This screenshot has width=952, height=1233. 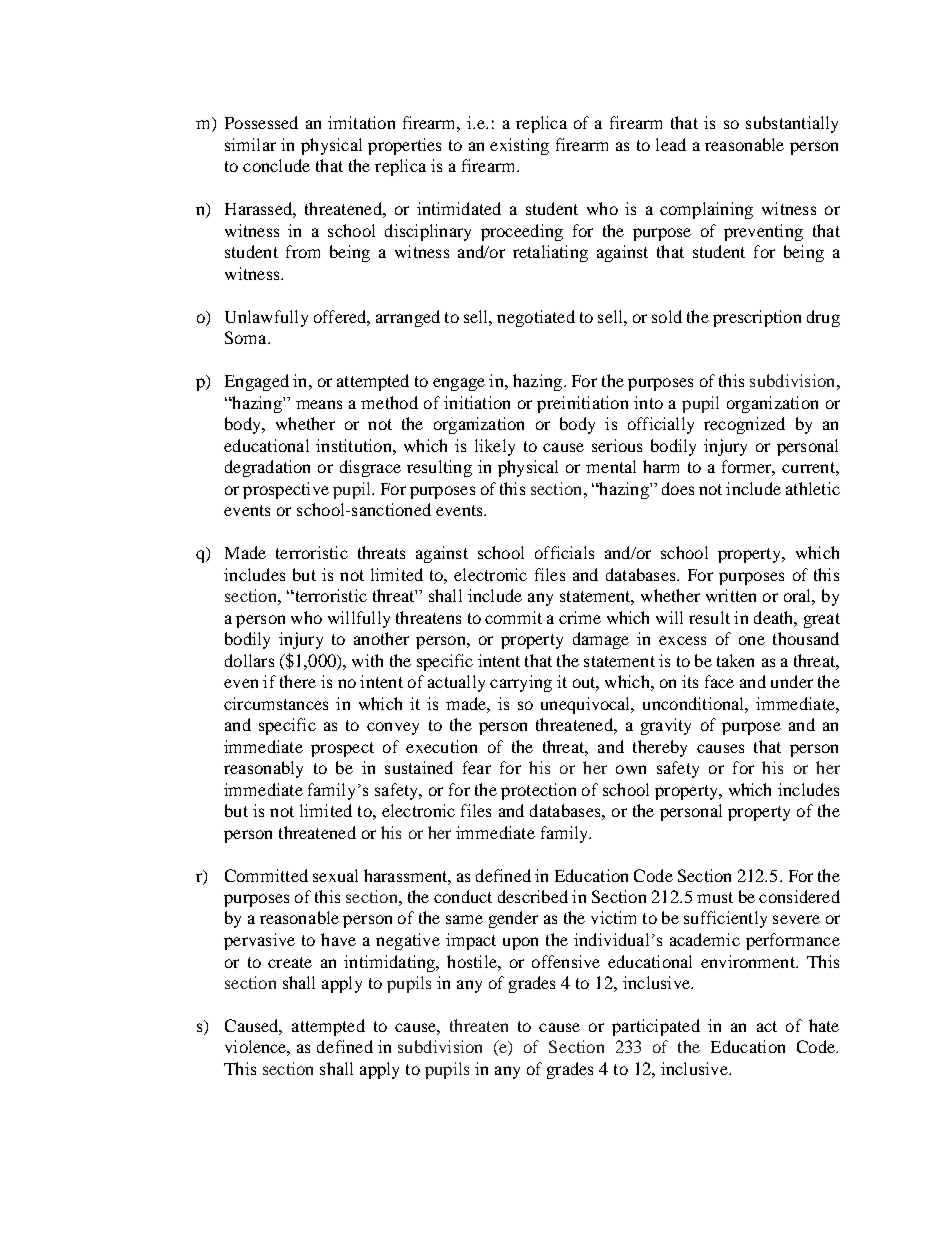 I want to click on create, so click(x=290, y=962).
